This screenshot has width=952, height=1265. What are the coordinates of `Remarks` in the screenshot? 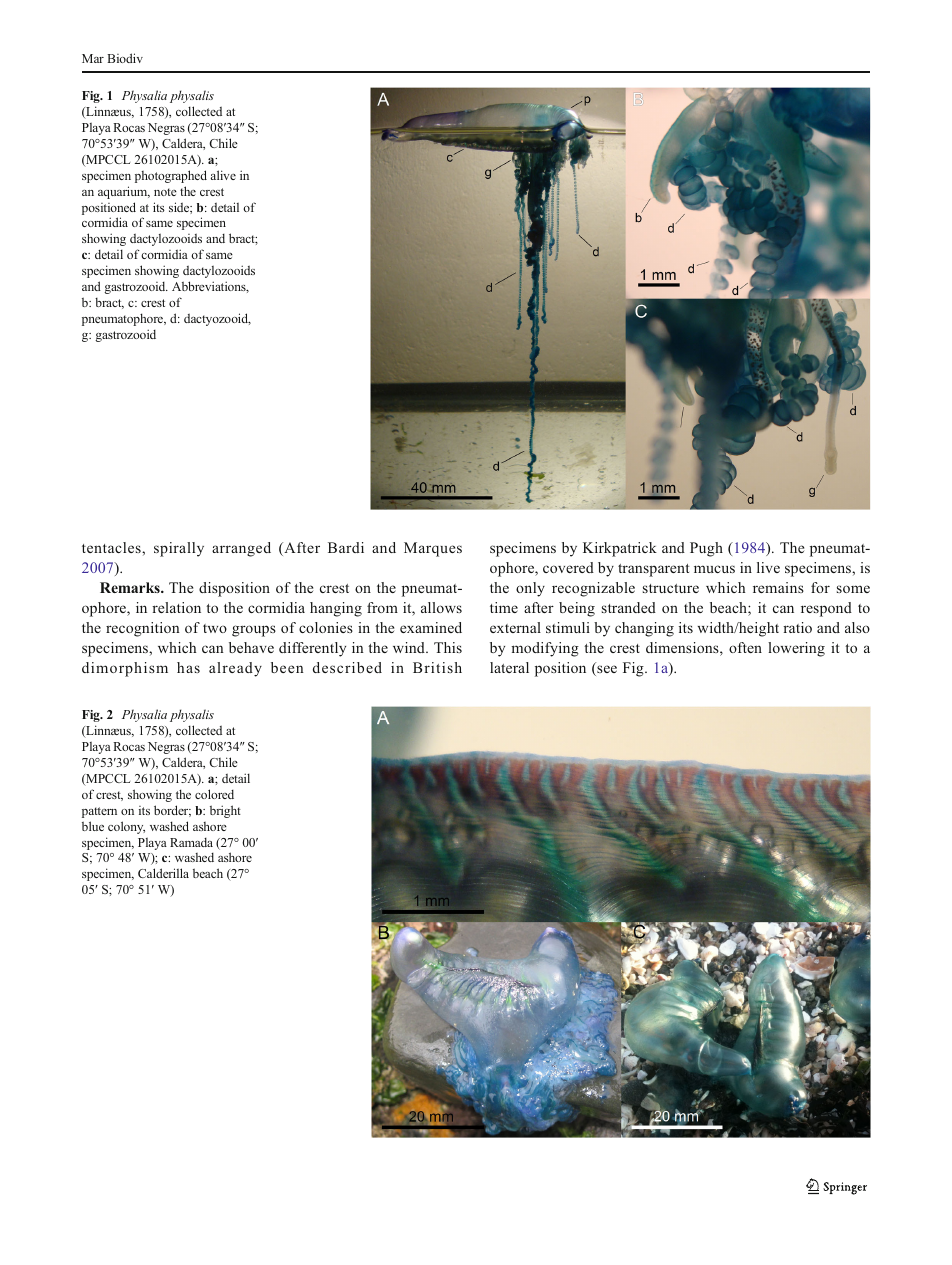 It's located at (131, 587).
